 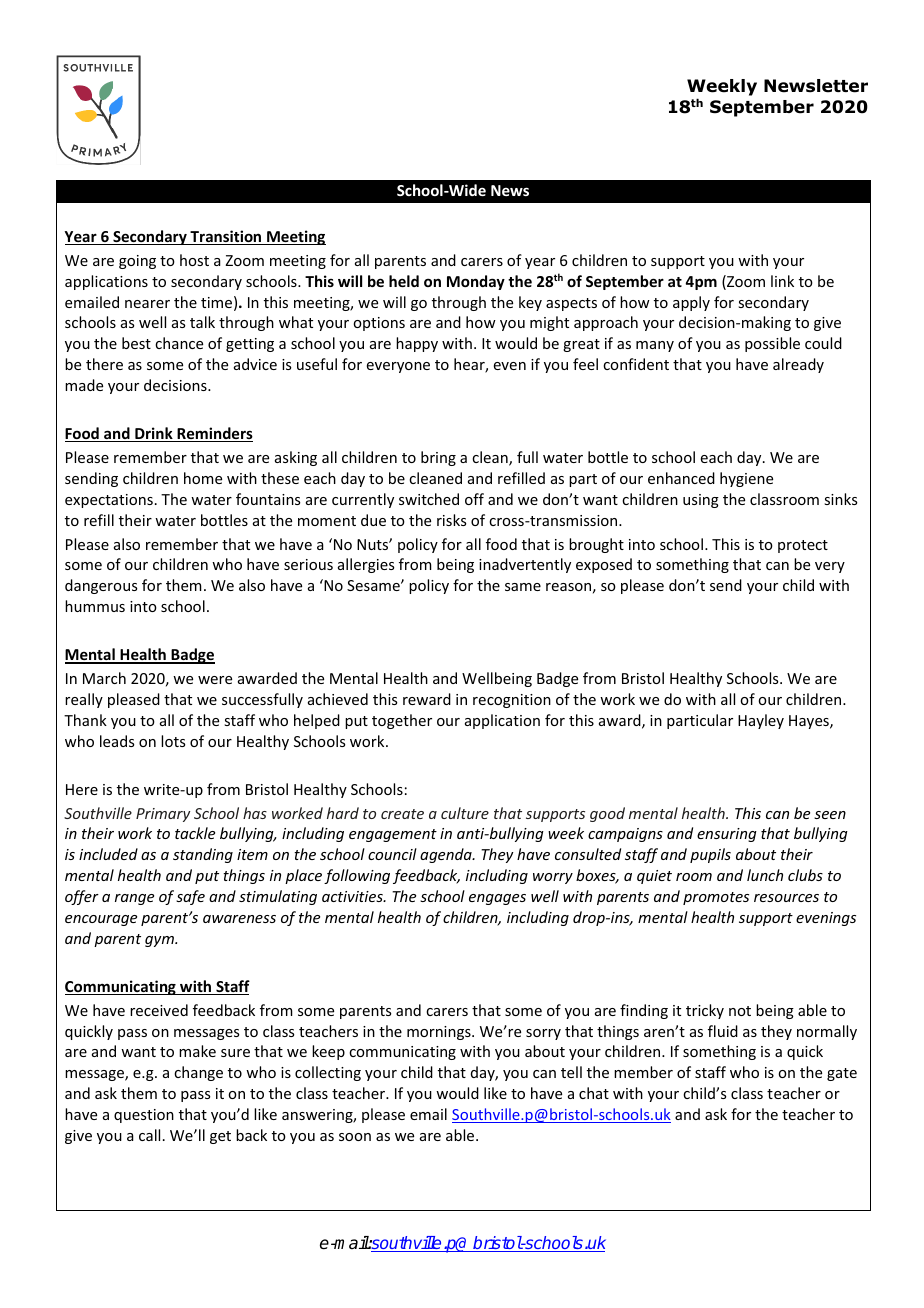 I want to click on Monday, so click(x=476, y=282).
